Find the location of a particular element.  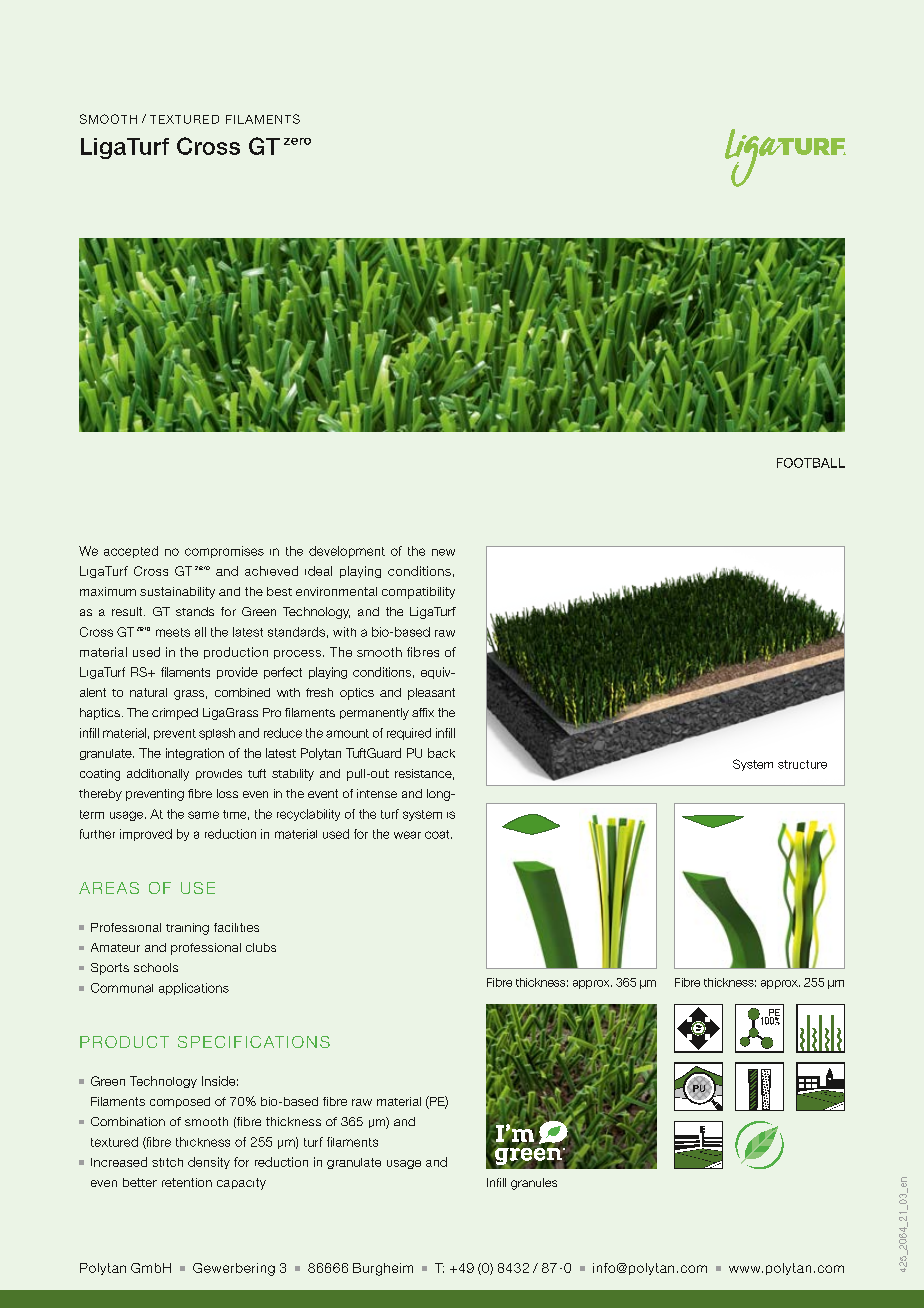

FOOTBALL is located at coordinates (811, 463).
